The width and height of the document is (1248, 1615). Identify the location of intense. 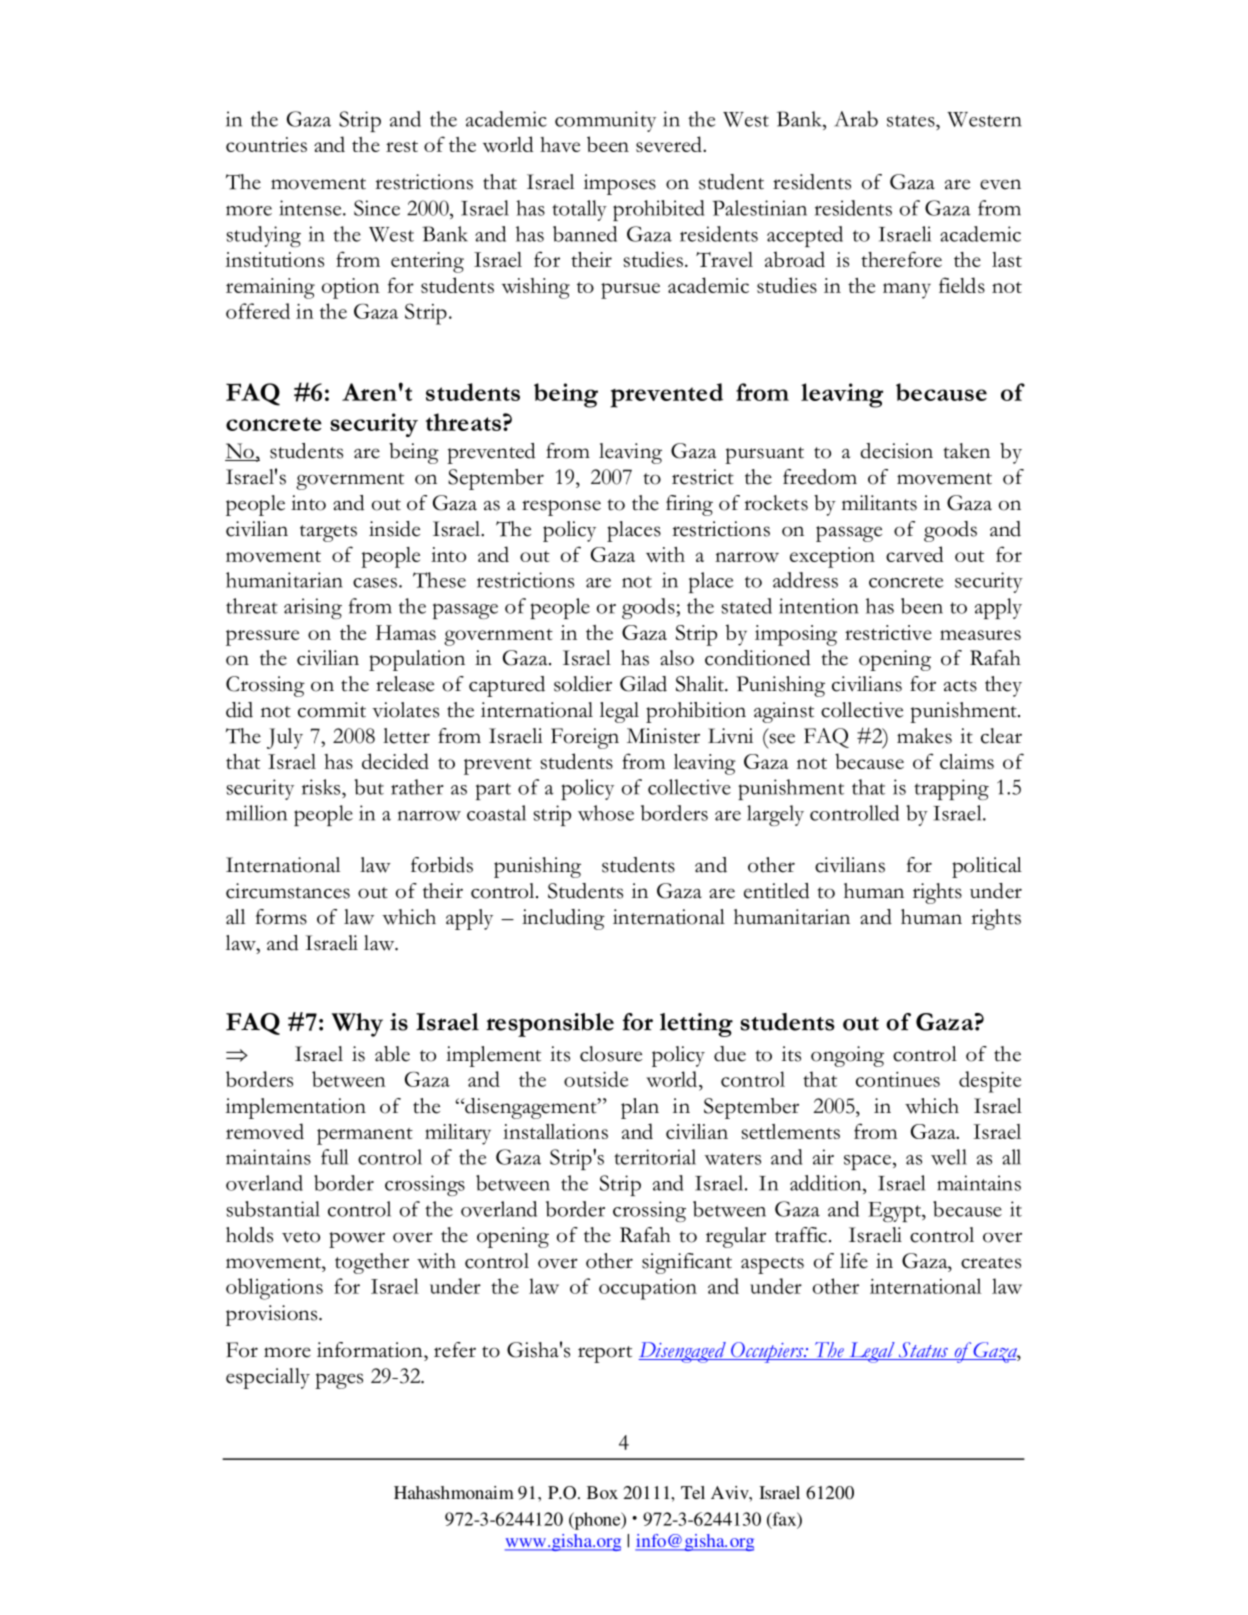
(311, 208).
